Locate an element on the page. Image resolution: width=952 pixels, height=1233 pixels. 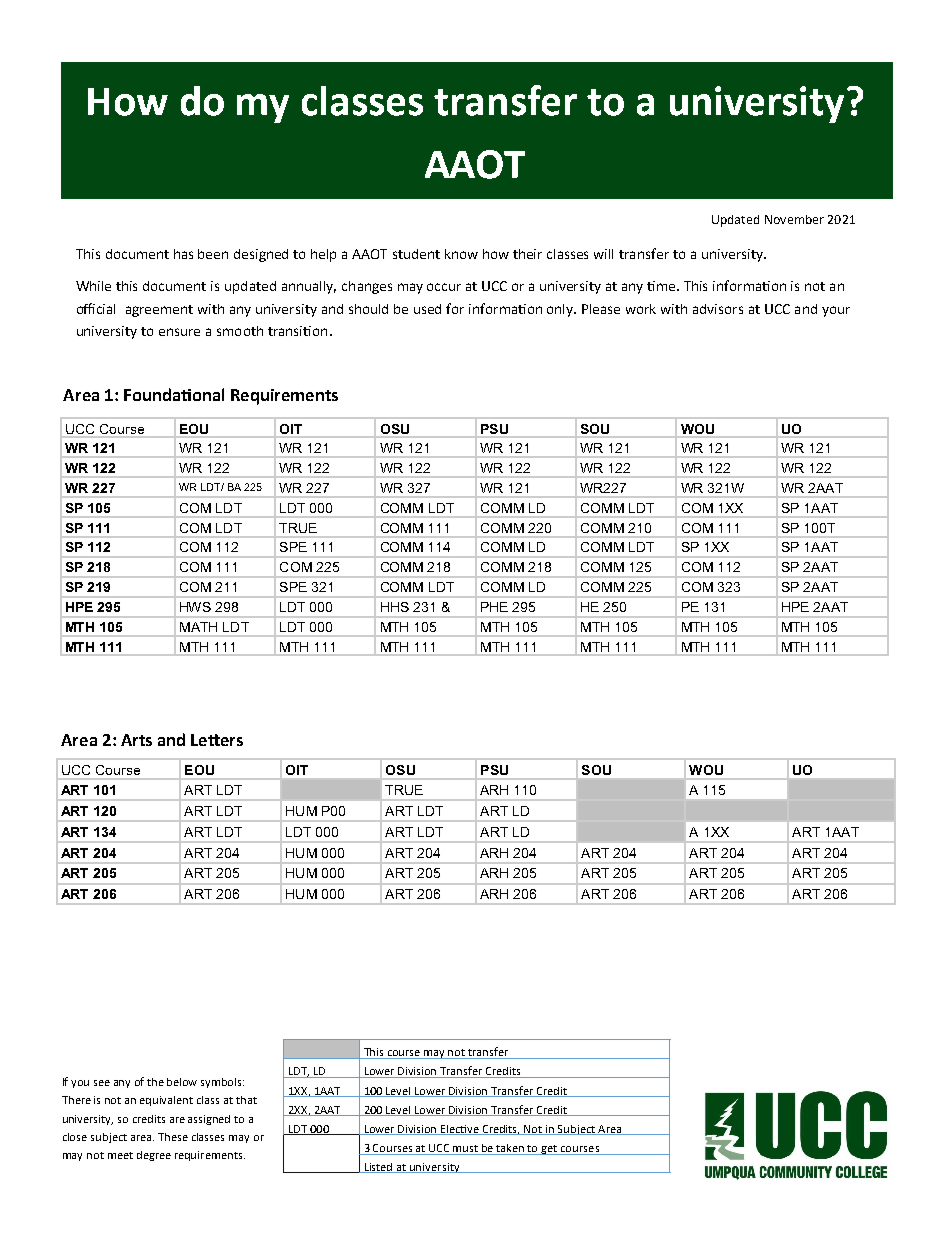
MATH is located at coordinates (198, 627).
